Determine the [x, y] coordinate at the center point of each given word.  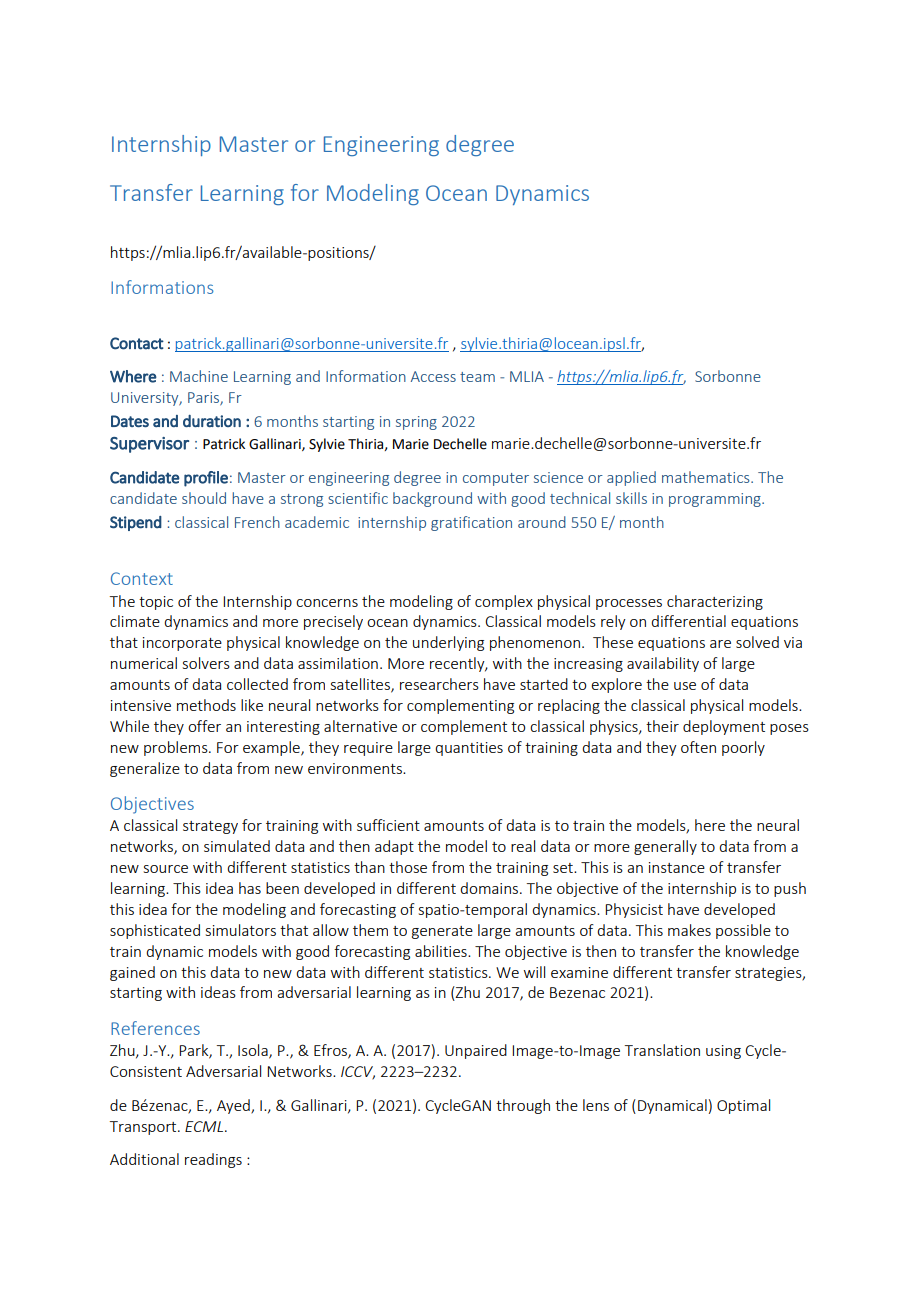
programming [716, 500]
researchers [439, 684]
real [523, 846]
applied [631, 478]
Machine [199, 376]
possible [743, 931]
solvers [206, 663]
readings [213, 1160]
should [204, 498]
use [685, 686]
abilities [442, 951]
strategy [210, 827]
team [477, 377]
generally [665, 847]
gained [132, 973]
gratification [471, 523]
